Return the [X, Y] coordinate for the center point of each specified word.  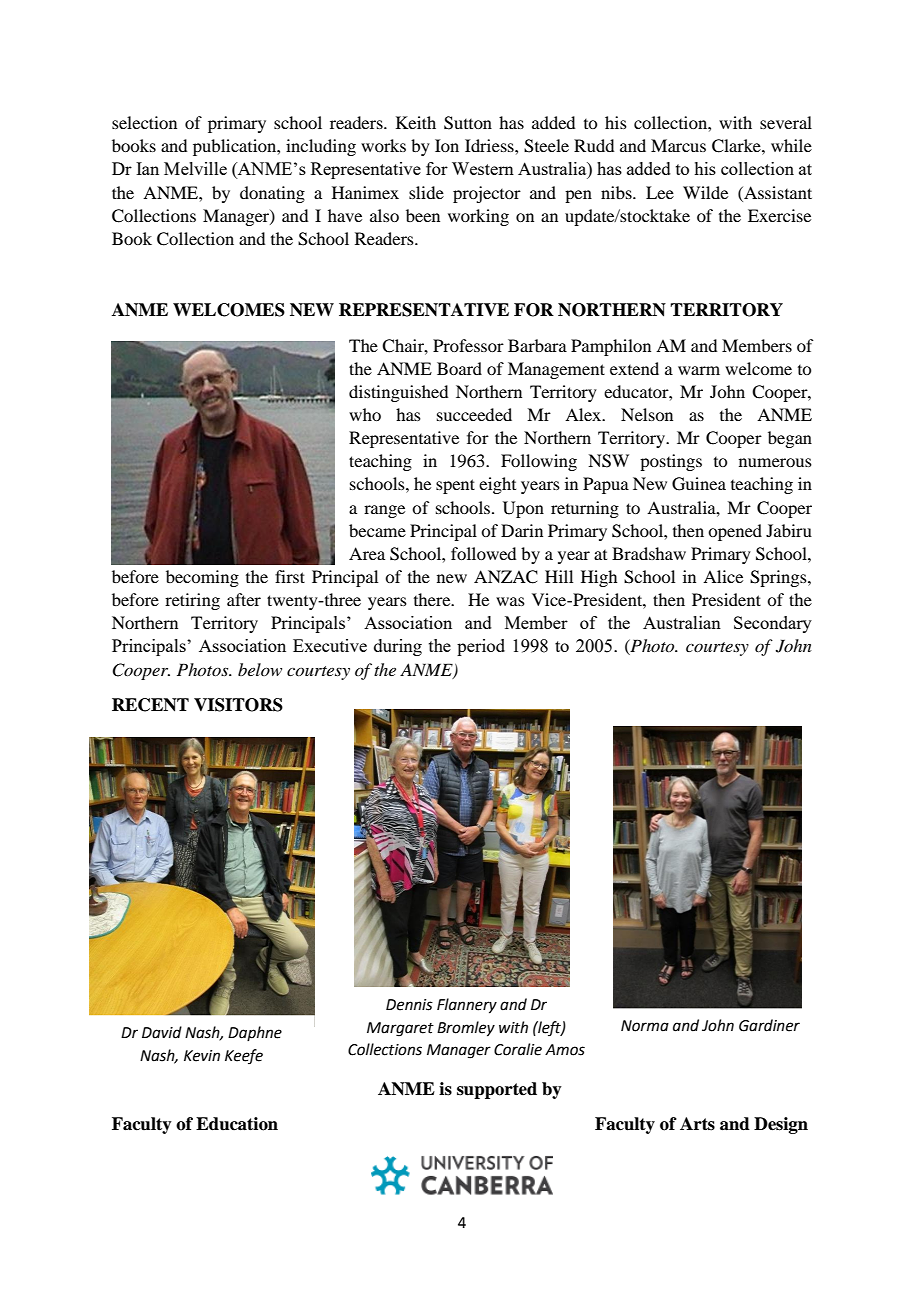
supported [497, 1090]
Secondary [773, 624]
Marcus [678, 145]
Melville [195, 168]
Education [237, 1124]
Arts [697, 1124]
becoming [202, 578]
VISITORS [238, 705]
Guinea [699, 484]
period [481, 647]
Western [483, 168]
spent [455, 486]
